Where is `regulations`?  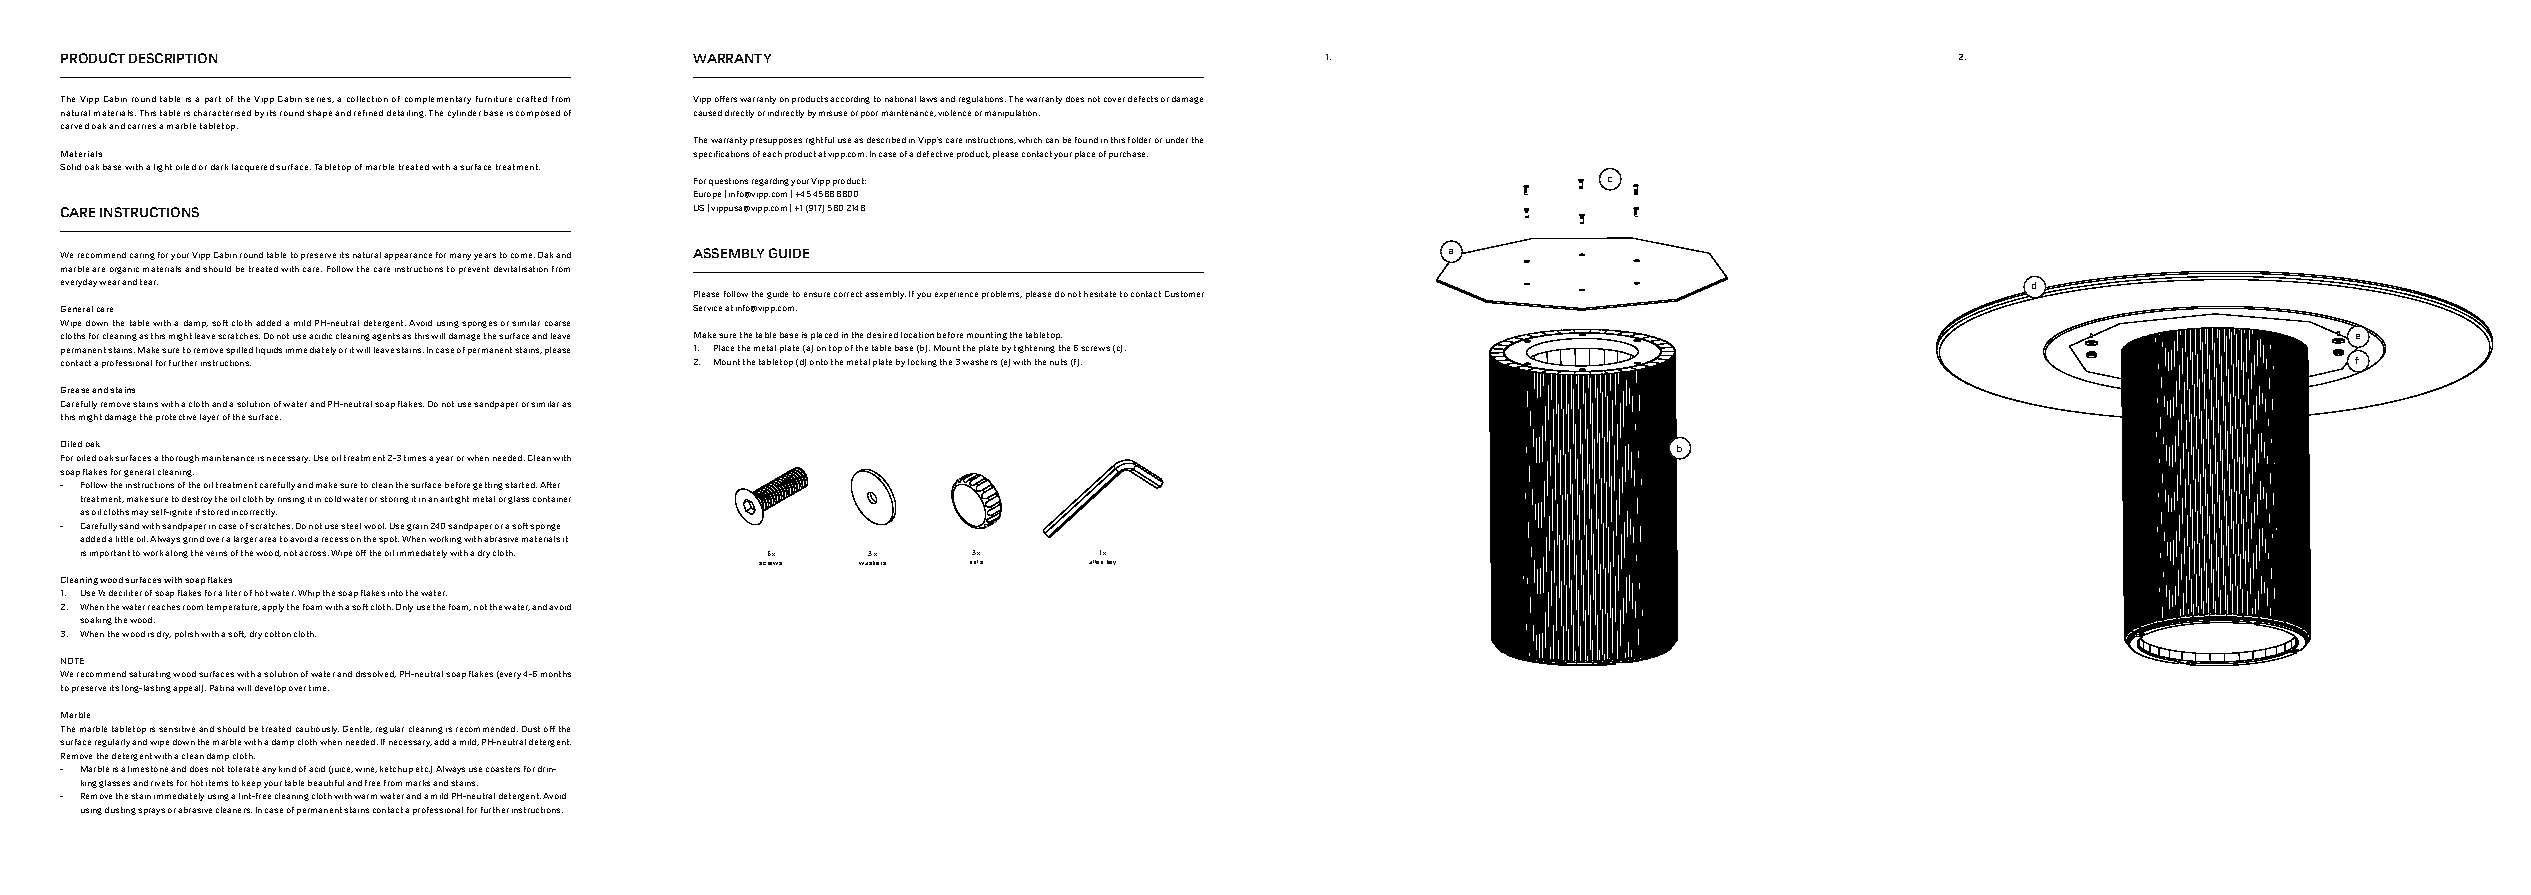 regulations is located at coordinates (982, 100).
